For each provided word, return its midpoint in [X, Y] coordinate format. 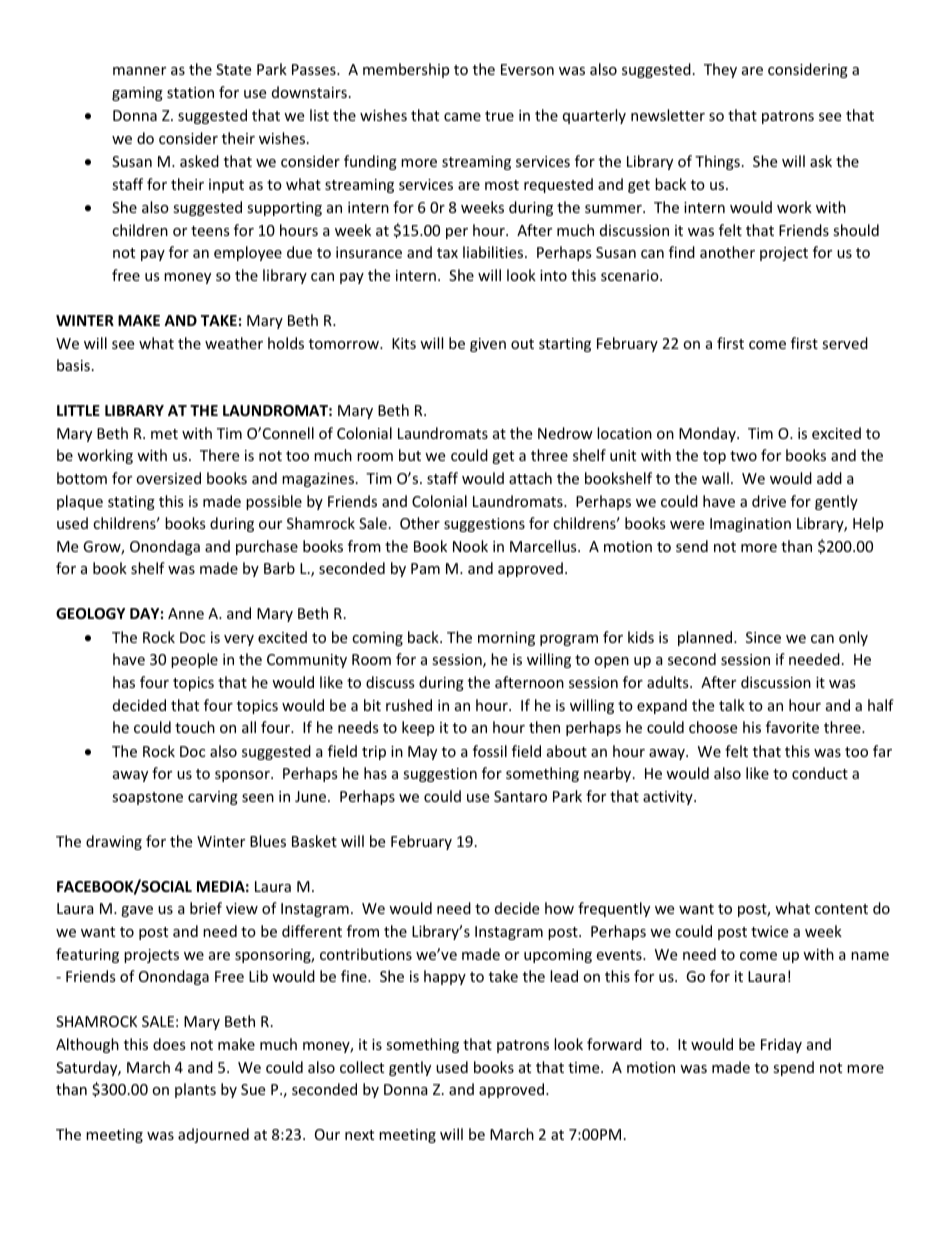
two [743, 456]
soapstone [147, 798]
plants [195, 1090]
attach [530, 478]
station [190, 92]
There [219, 455]
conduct [820, 773]
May [422, 753]
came [462, 117]
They [720, 70]
